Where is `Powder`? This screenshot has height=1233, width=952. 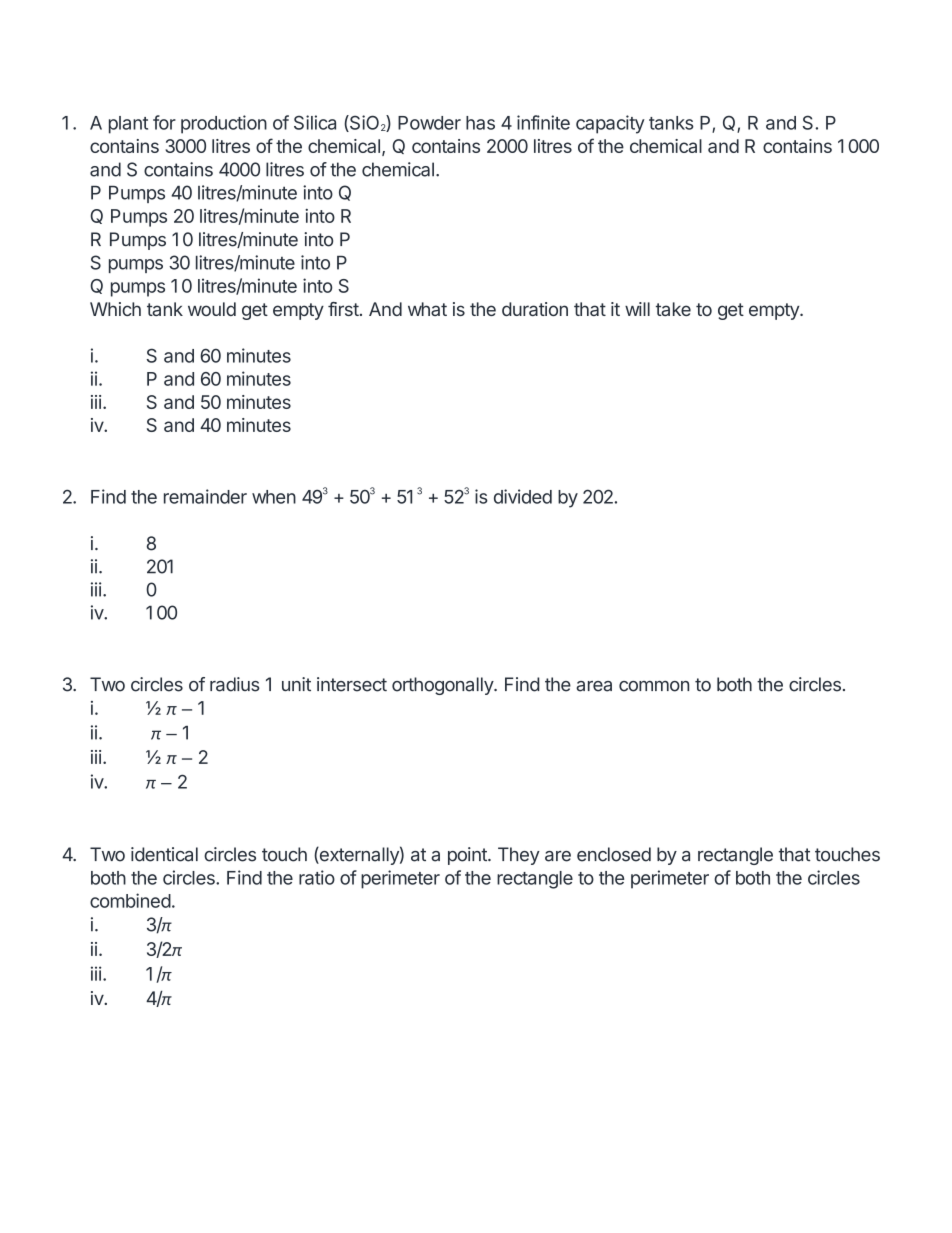 Powder is located at coordinates (429, 123).
